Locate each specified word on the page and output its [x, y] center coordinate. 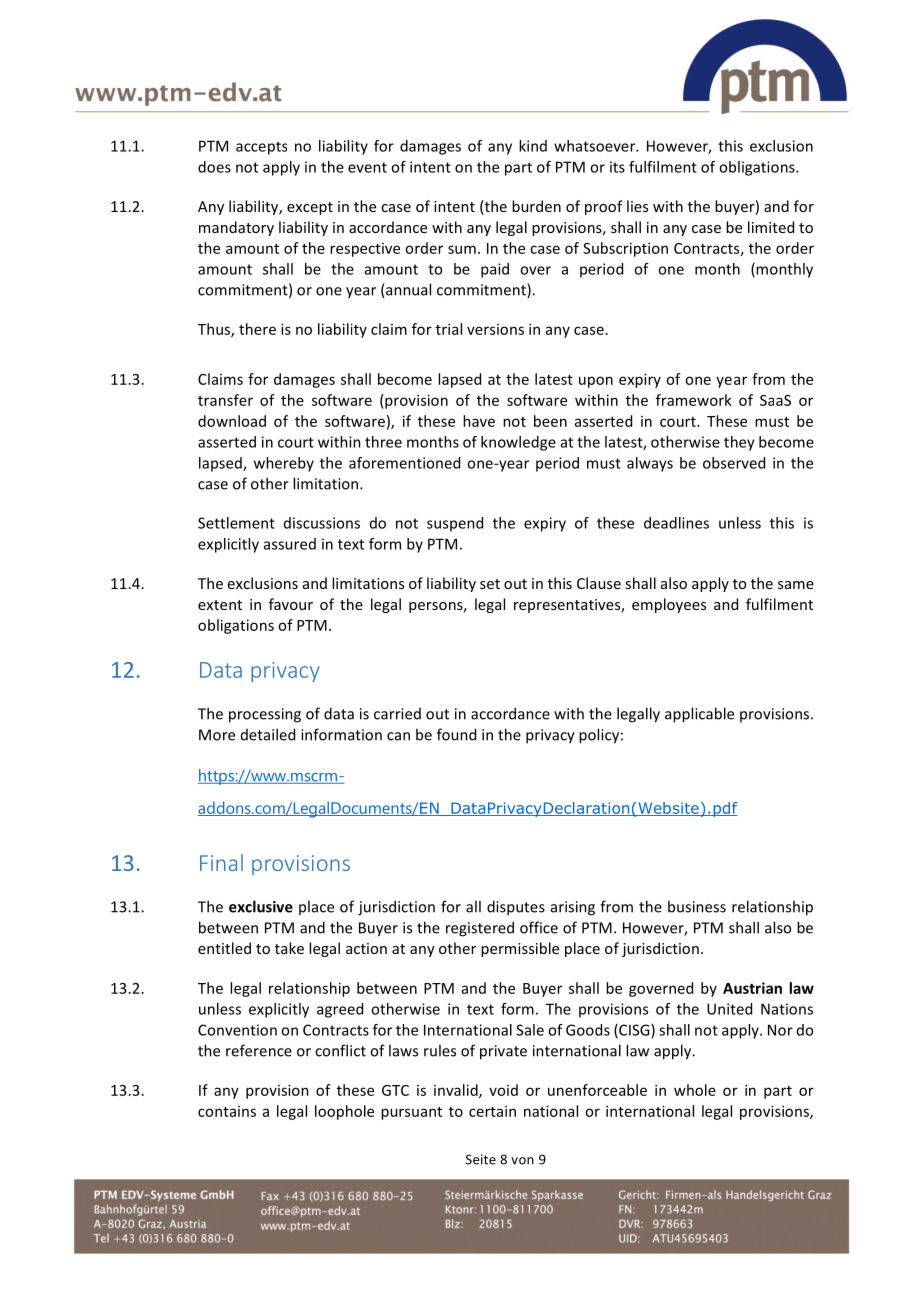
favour [291, 604]
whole [695, 1090]
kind [533, 146]
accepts [261, 148]
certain [492, 1111]
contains [227, 1111]
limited [771, 227]
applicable [699, 715]
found [456, 734]
